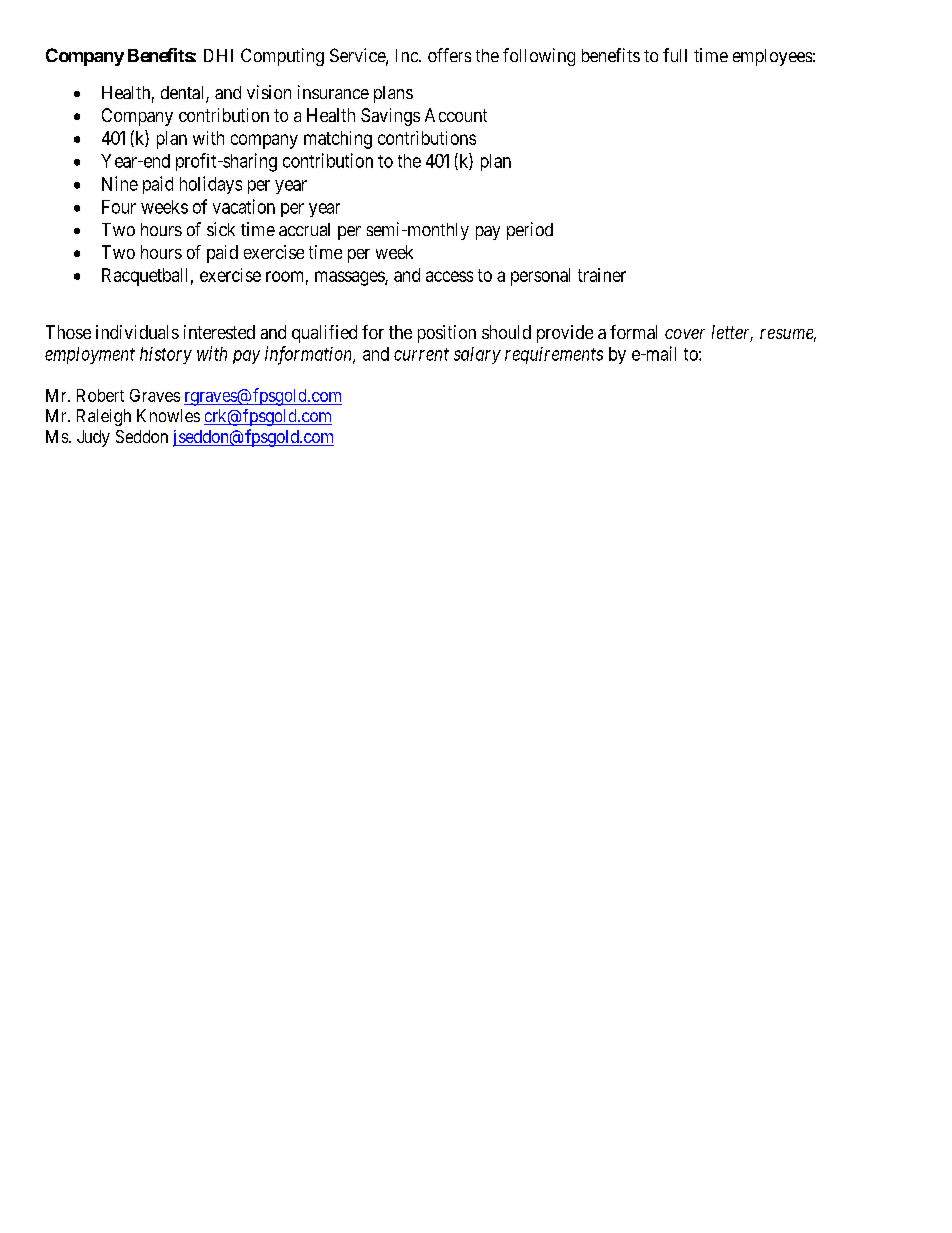 The image size is (952, 1233). I want to click on requirements, so click(554, 355).
